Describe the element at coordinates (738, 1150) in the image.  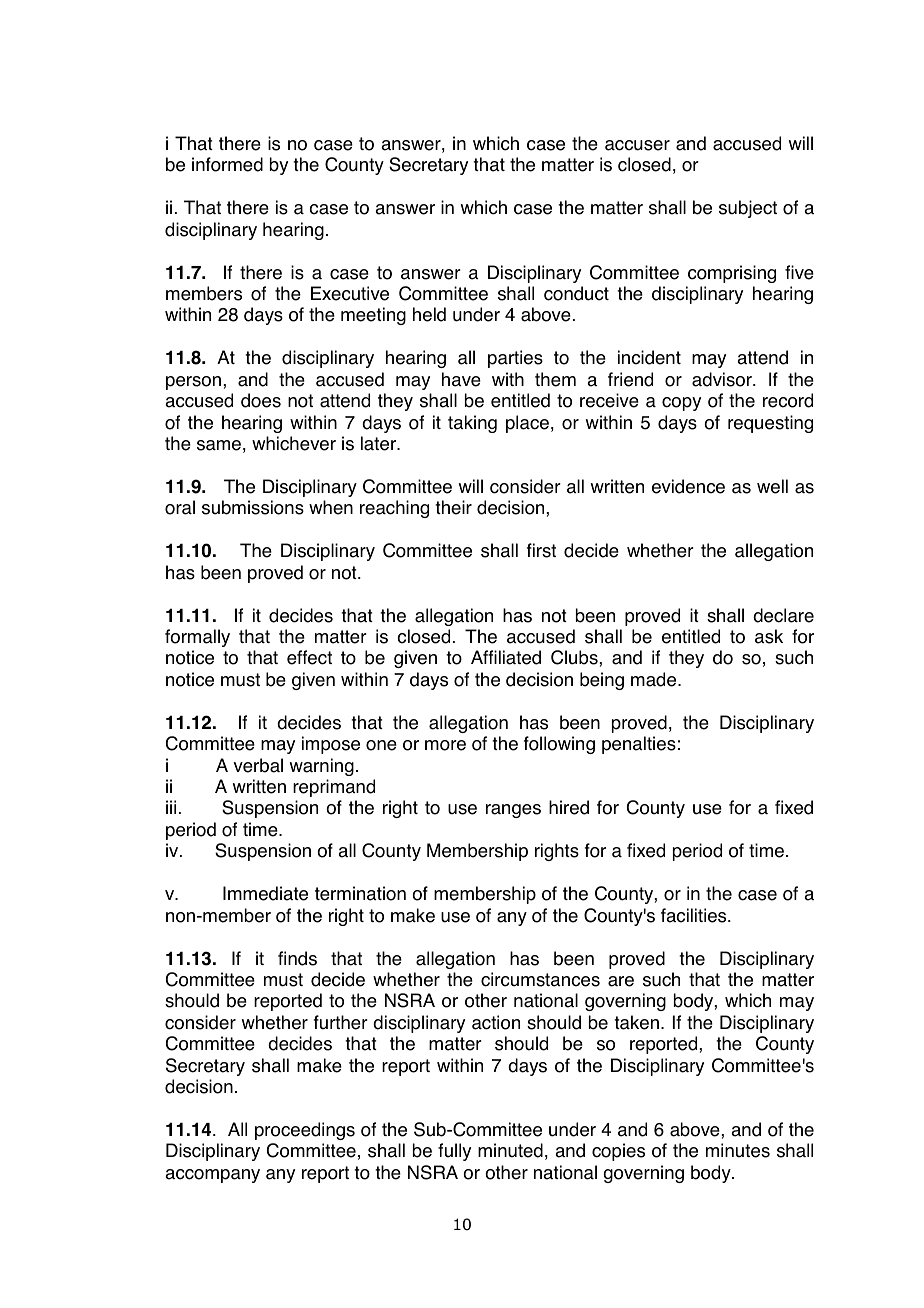
I see `minutes` at that location.
